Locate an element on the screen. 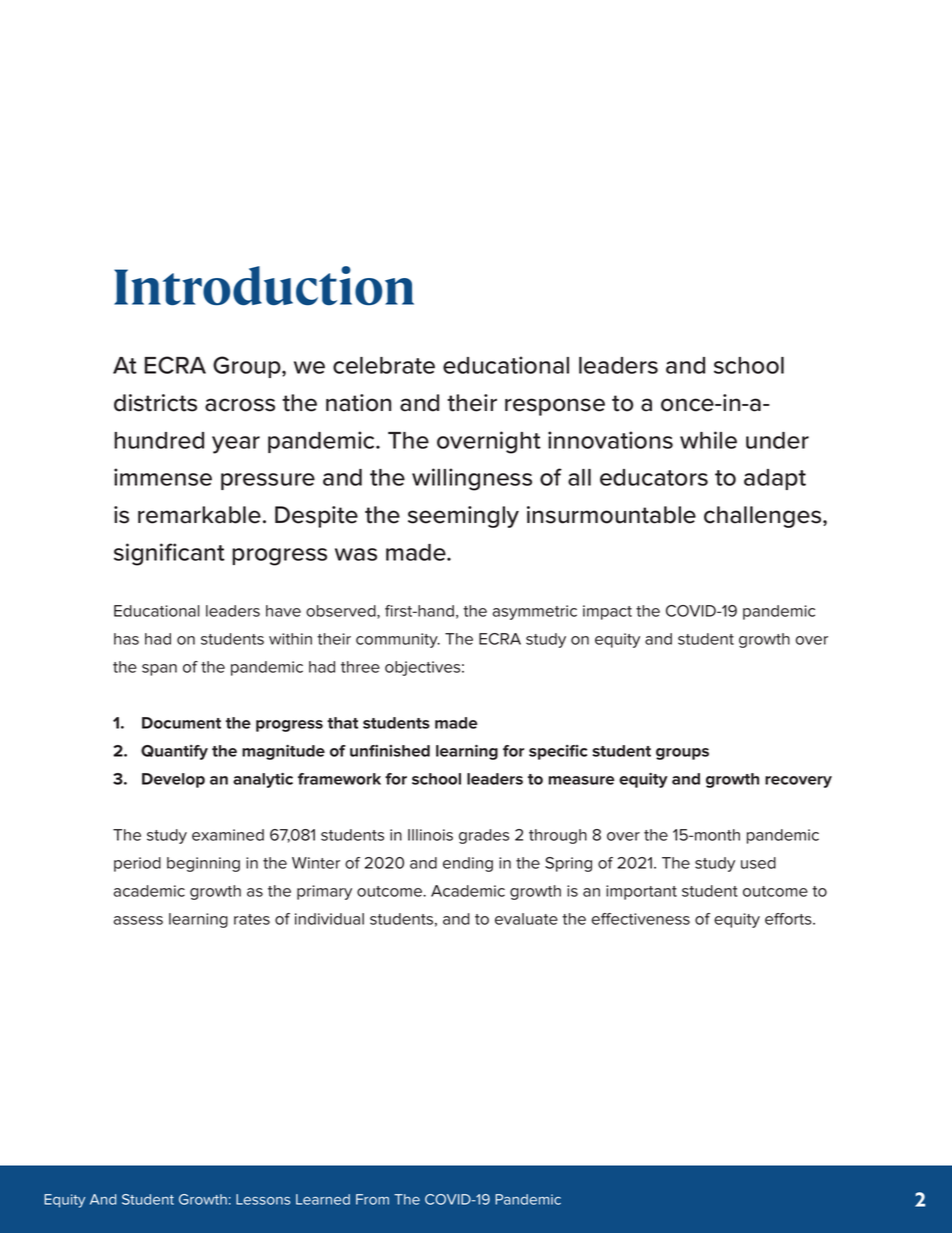 The width and height of the screenshot is (952, 1233). asymmetric is located at coordinates (535, 612).
